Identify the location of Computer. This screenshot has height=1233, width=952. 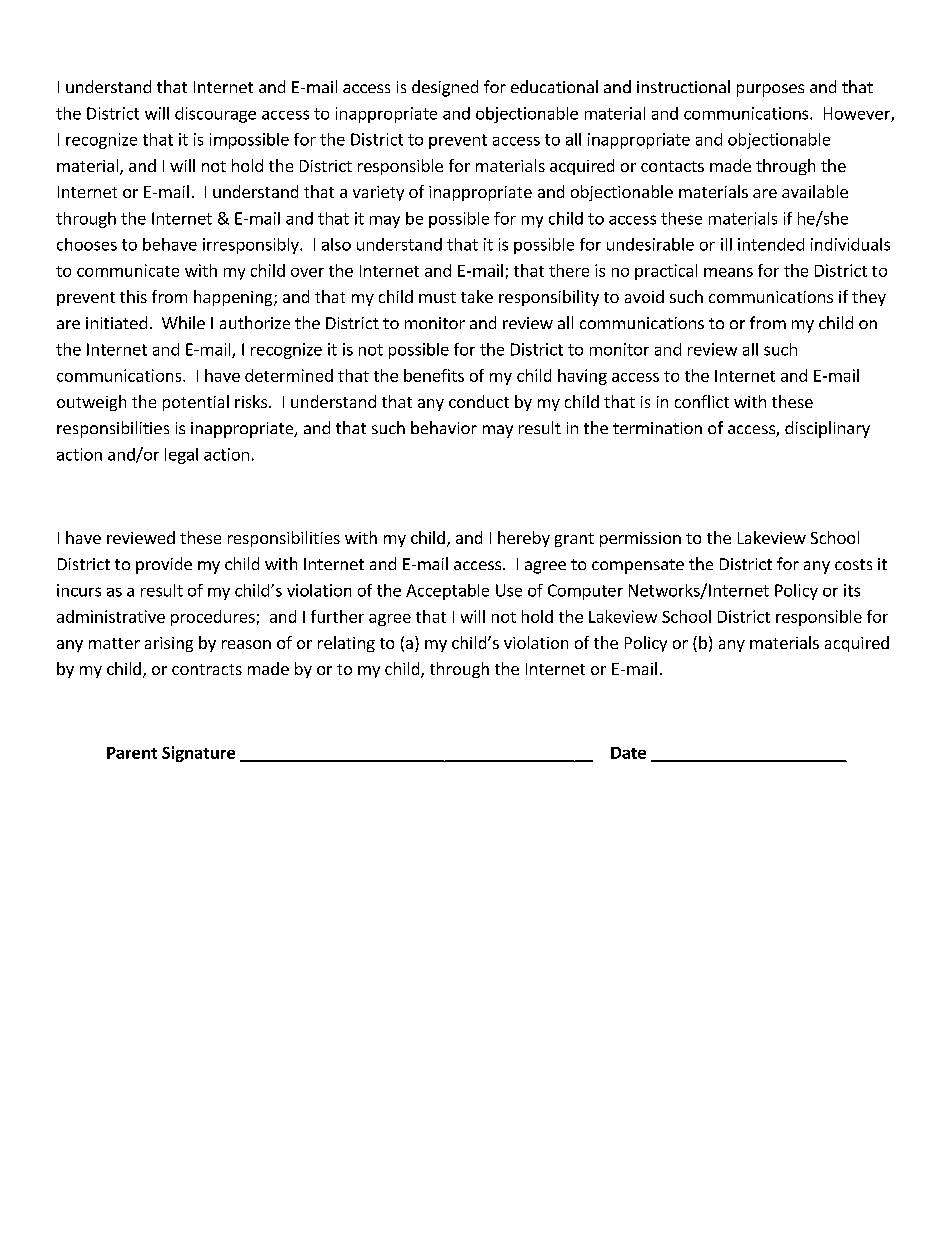
(585, 592).
